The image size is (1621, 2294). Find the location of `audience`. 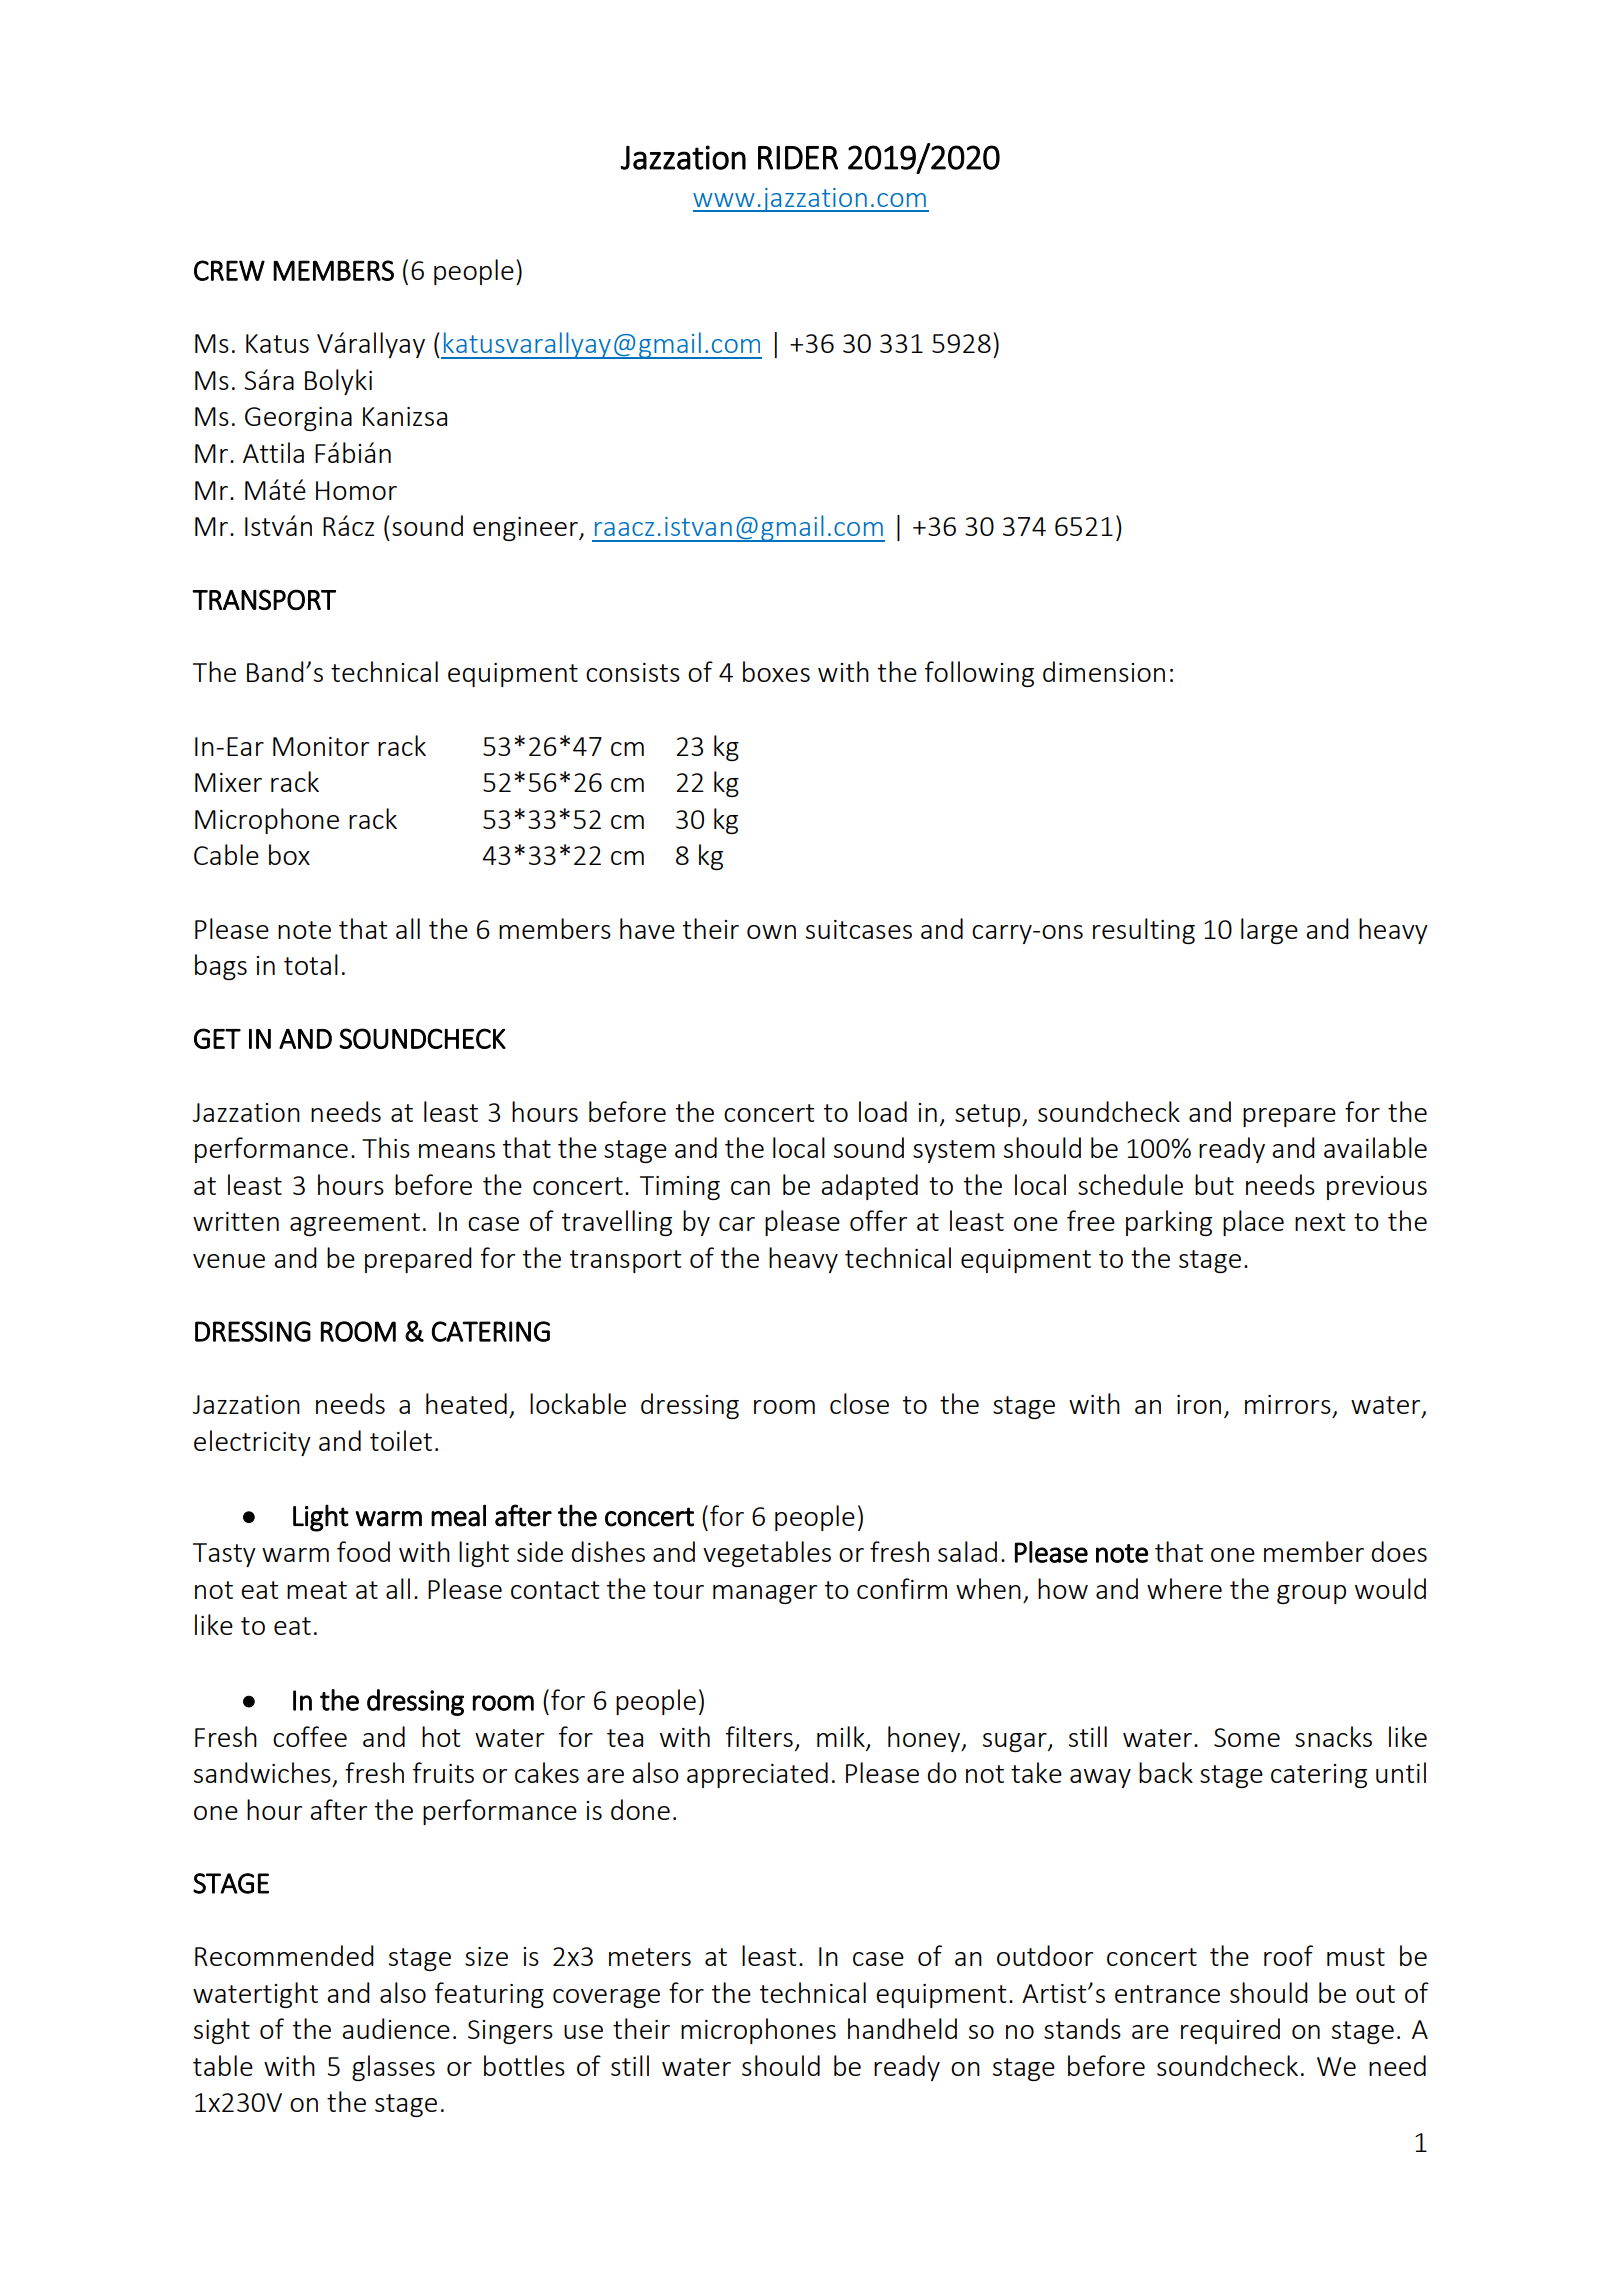

audience is located at coordinates (396, 2028).
